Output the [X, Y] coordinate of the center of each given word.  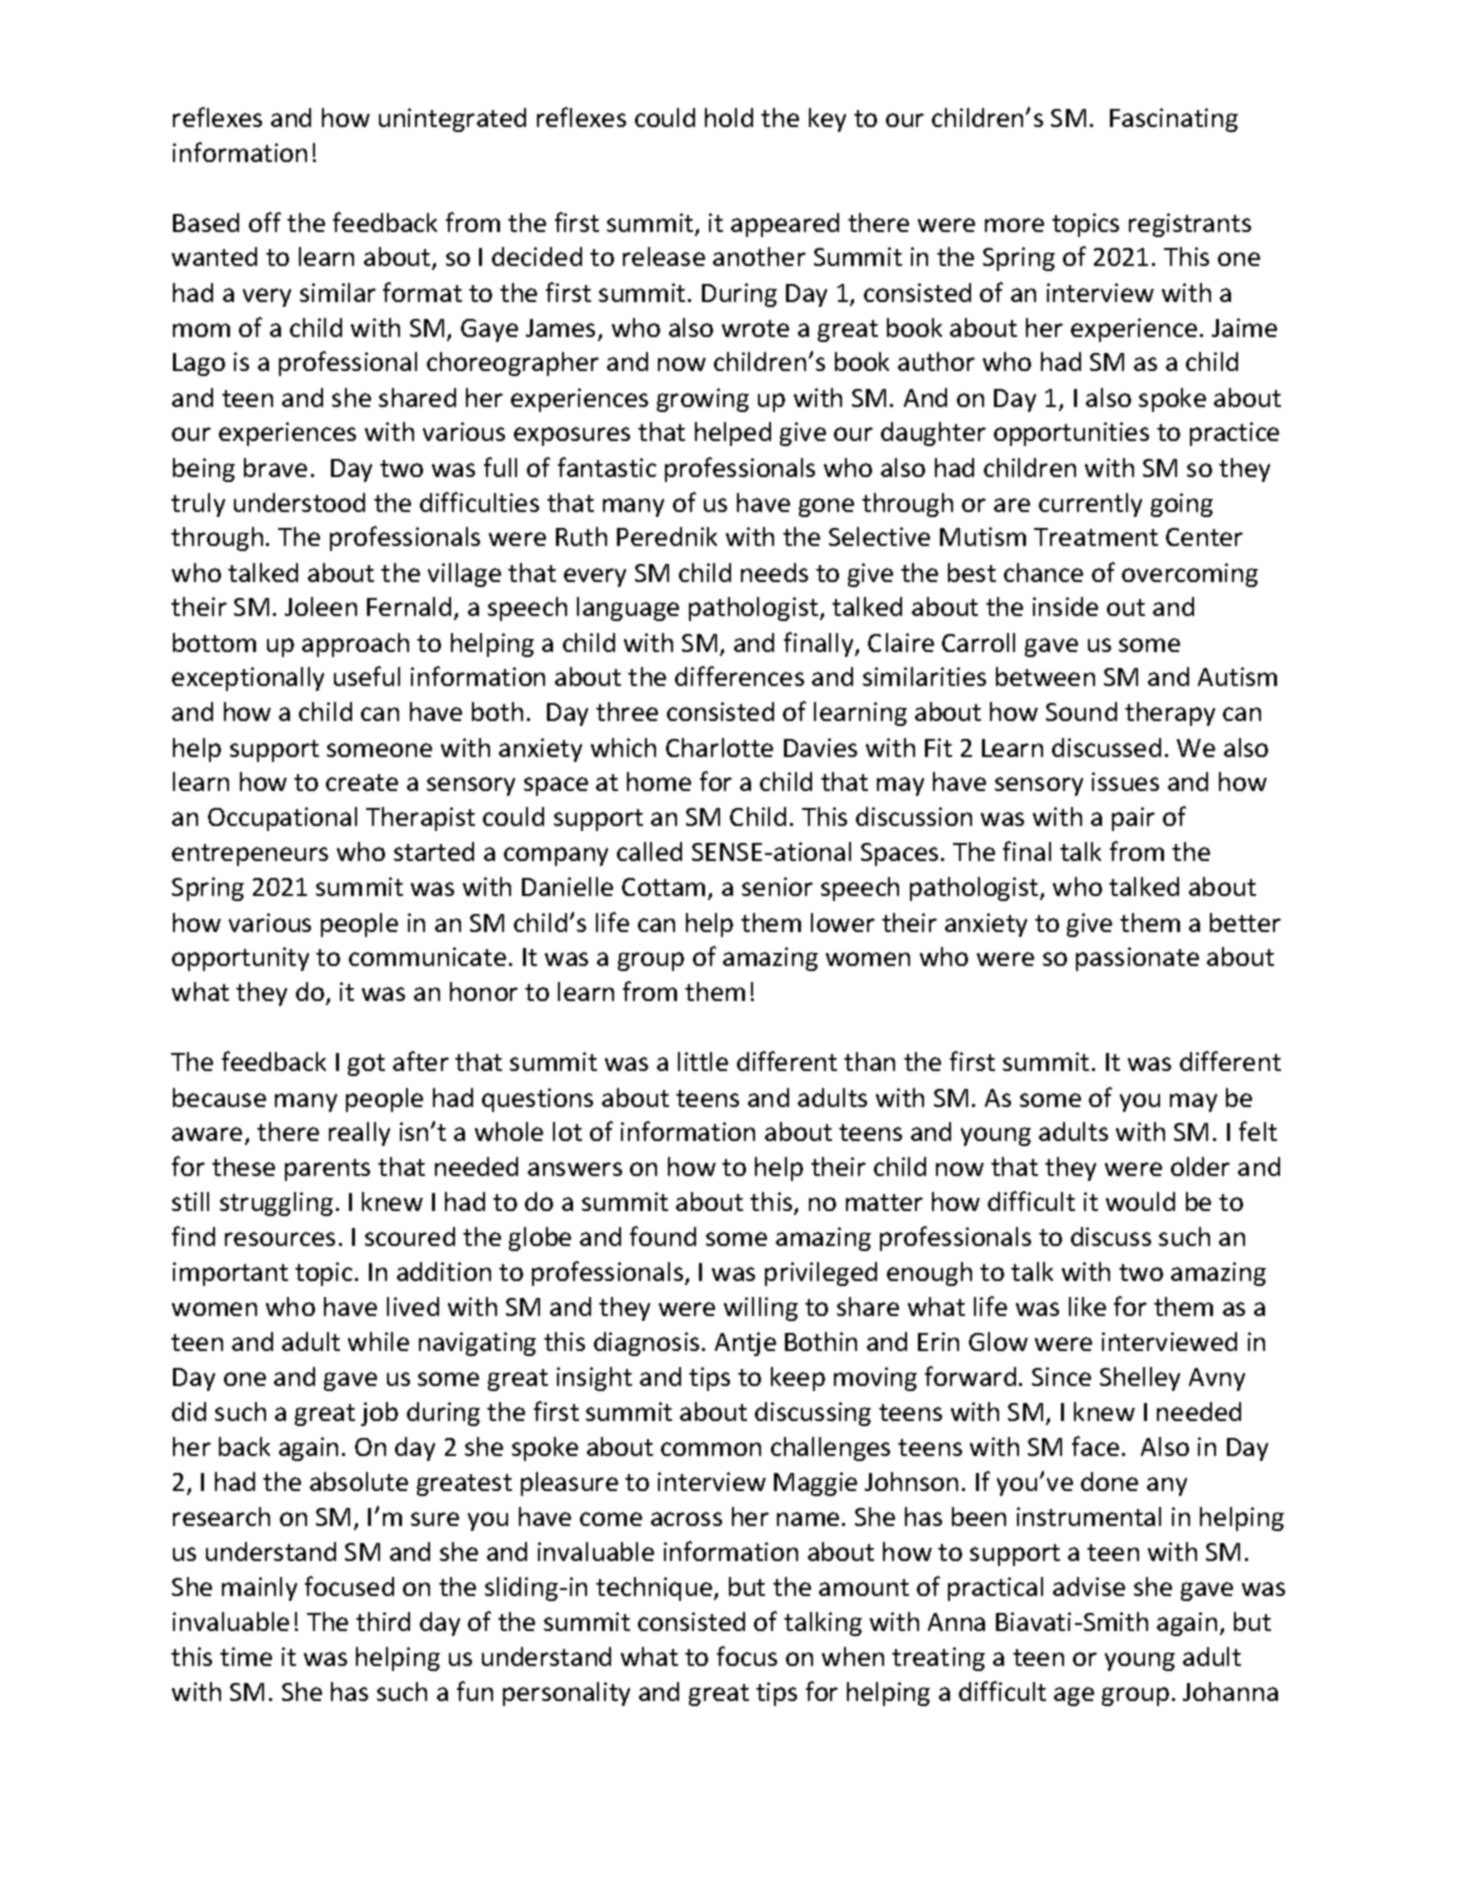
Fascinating [1174, 120]
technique [654, 1589]
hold [729, 117]
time [246, 1656]
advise [1089, 1586]
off [265, 222]
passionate [1137, 959]
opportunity [240, 959]
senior [777, 886]
